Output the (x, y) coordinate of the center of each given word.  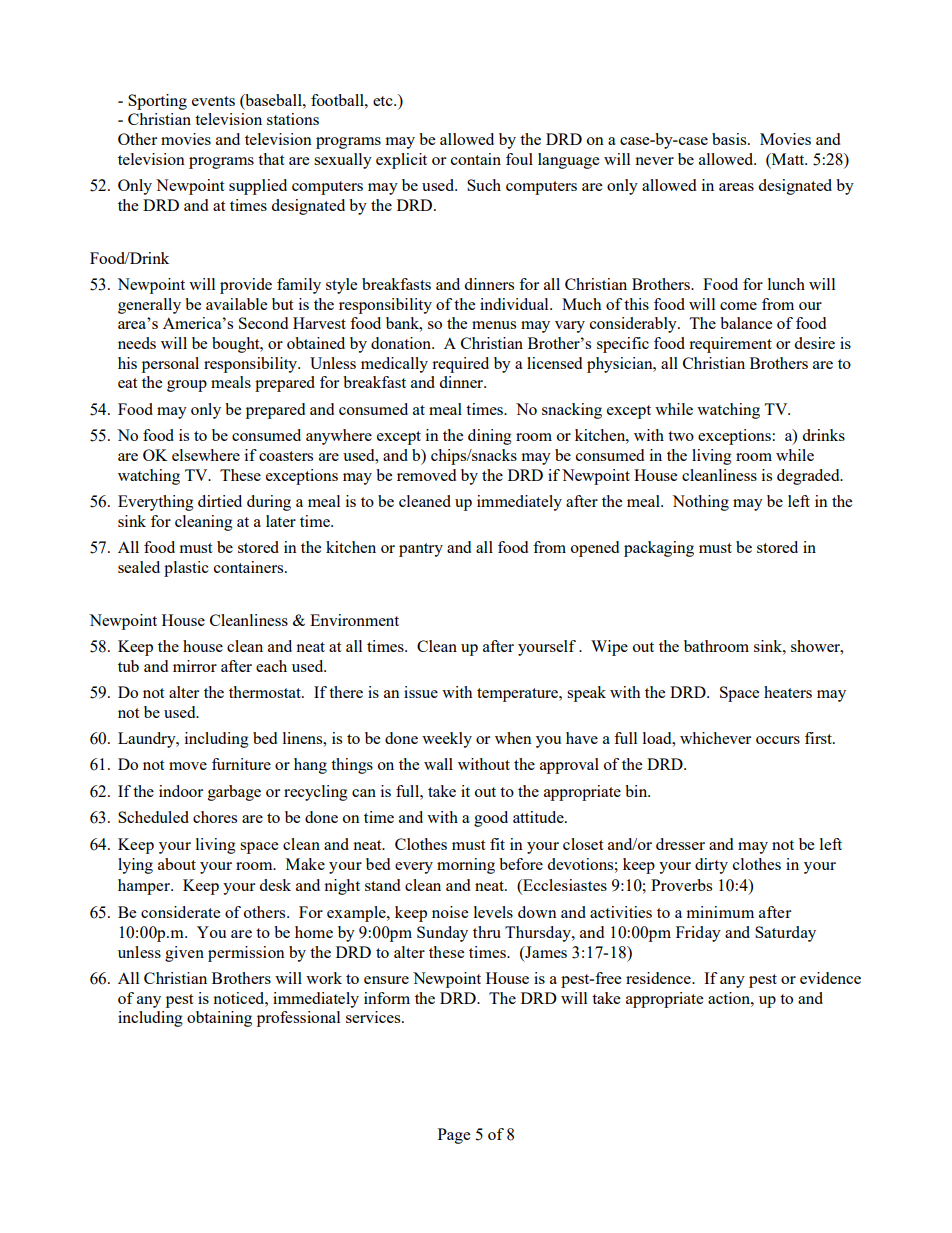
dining (490, 437)
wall (438, 764)
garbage (234, 793)
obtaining (219, 1019)
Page (454, 1136)
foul (519, 159)
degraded (809, 477)
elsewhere (206, 455)
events (213, 101)
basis (730, 139)
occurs (778, 740)
